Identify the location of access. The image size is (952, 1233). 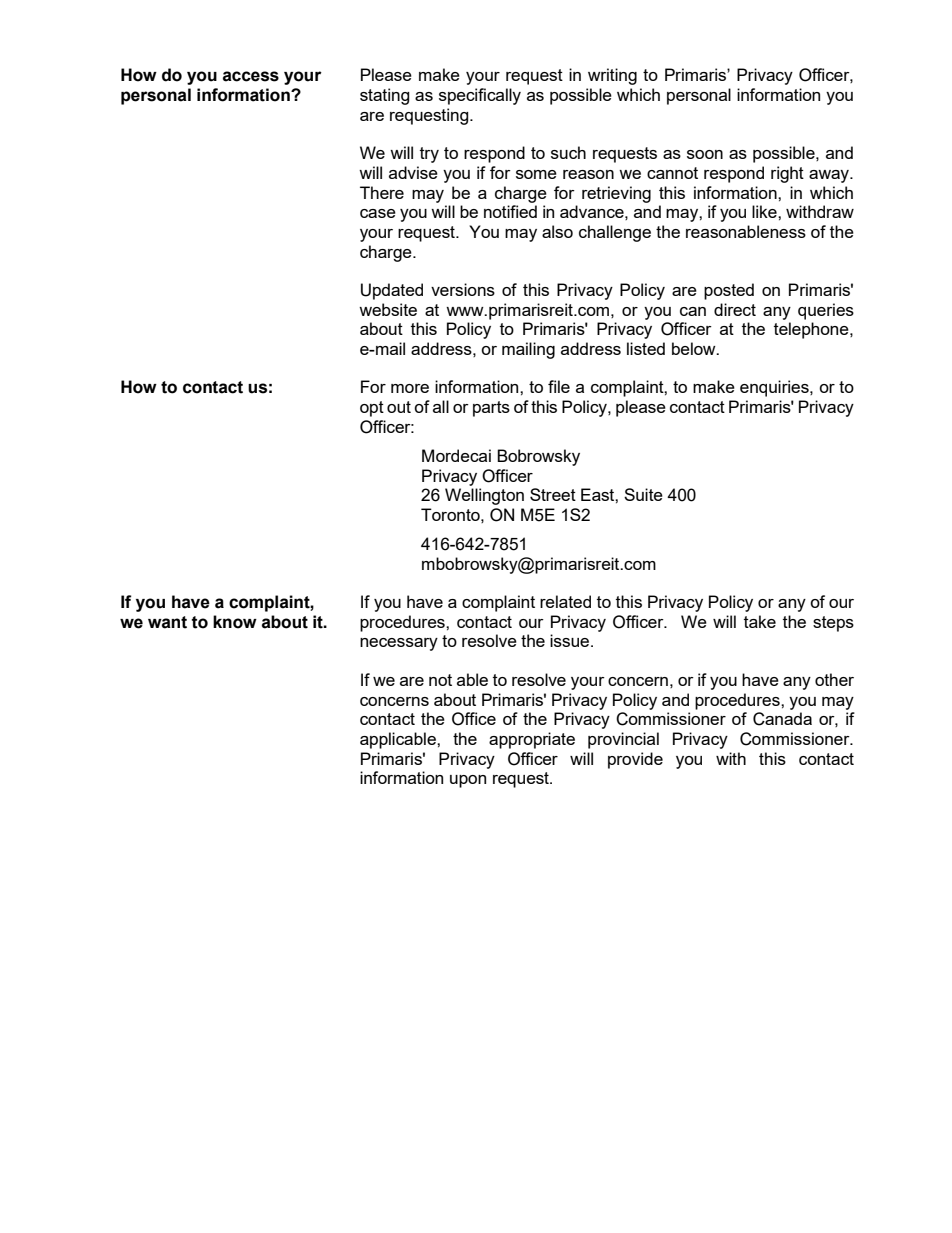
(251, 76).
